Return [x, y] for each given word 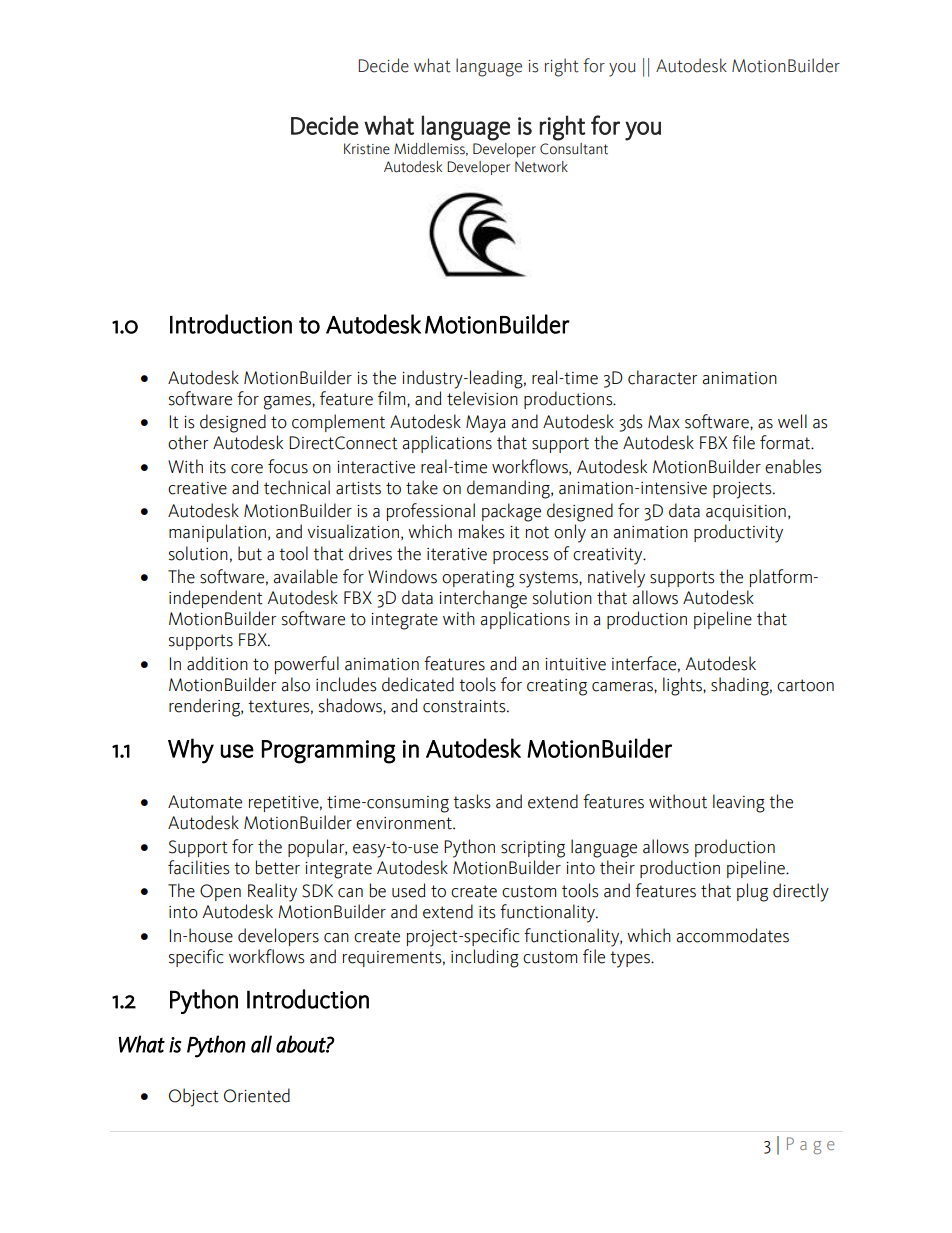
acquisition [746, 513]
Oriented [257, 1095]
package [511, 512]
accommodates [733, 935]
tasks [472, 801]
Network [541, 167]
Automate [205, 802]
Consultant [574, 149]
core [247, 469]
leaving [739, 803]
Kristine [367, 149]
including [485, 958]
